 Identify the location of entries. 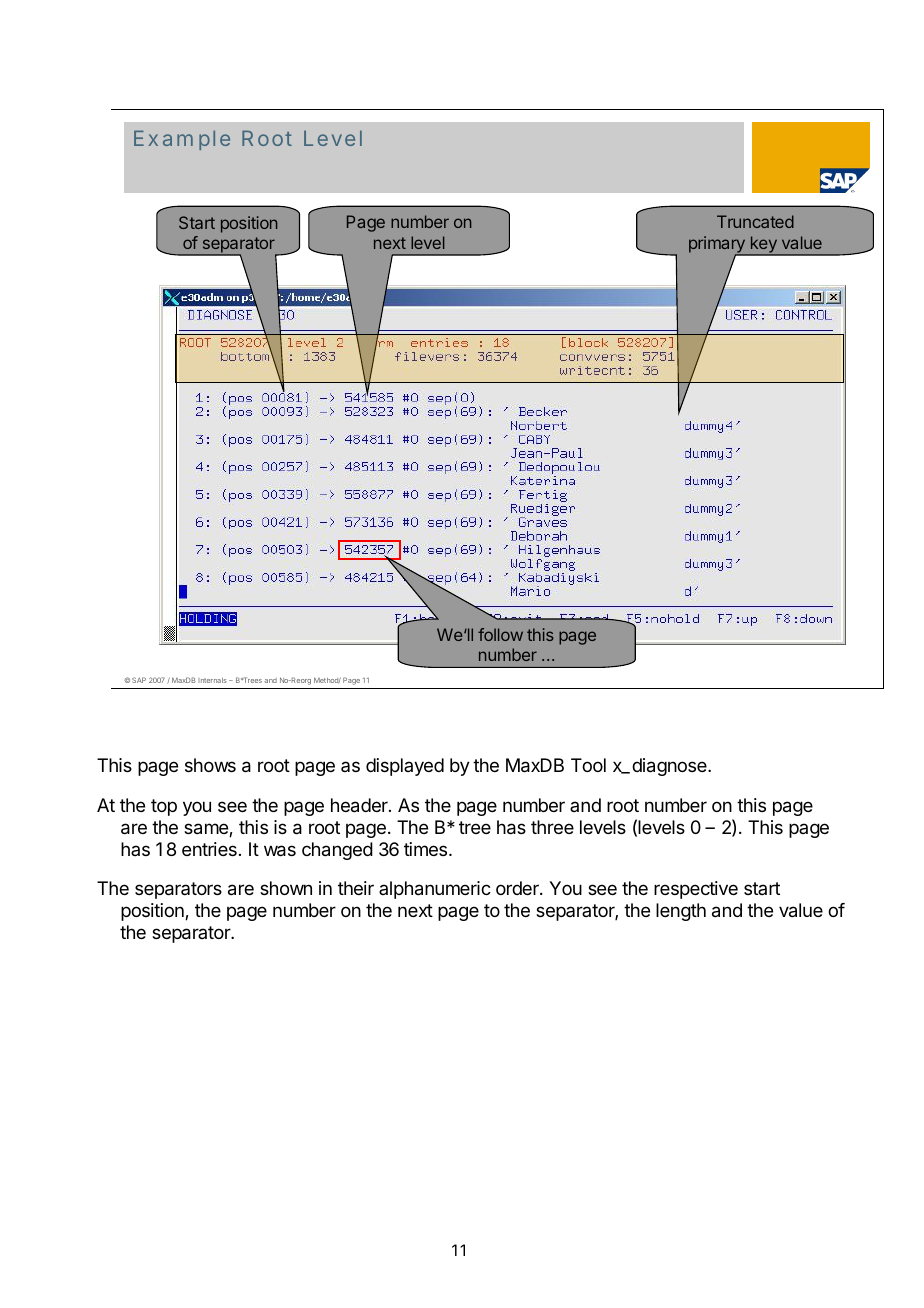
(209, 849).
